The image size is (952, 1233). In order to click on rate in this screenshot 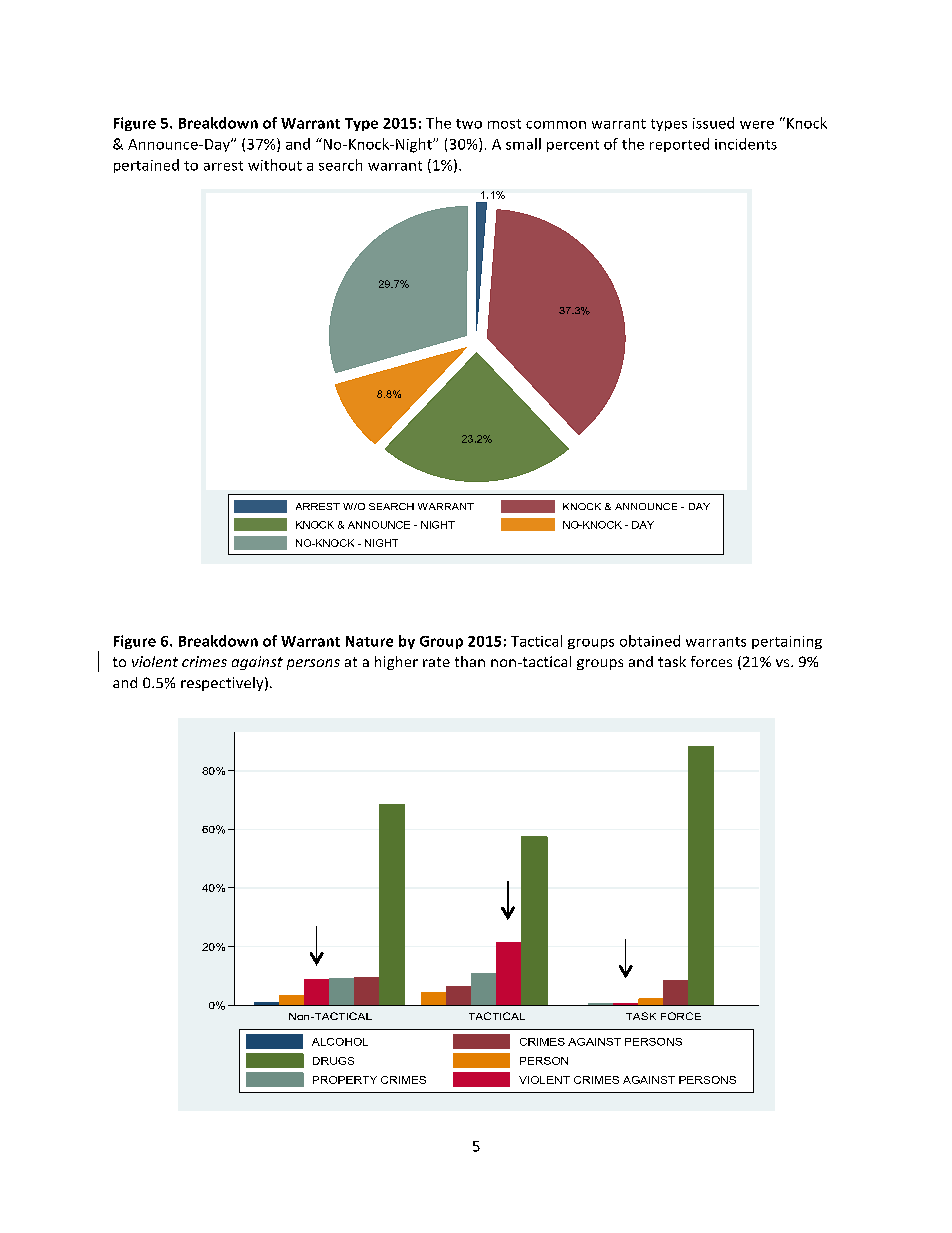, I will do `click(436, 662)`.
